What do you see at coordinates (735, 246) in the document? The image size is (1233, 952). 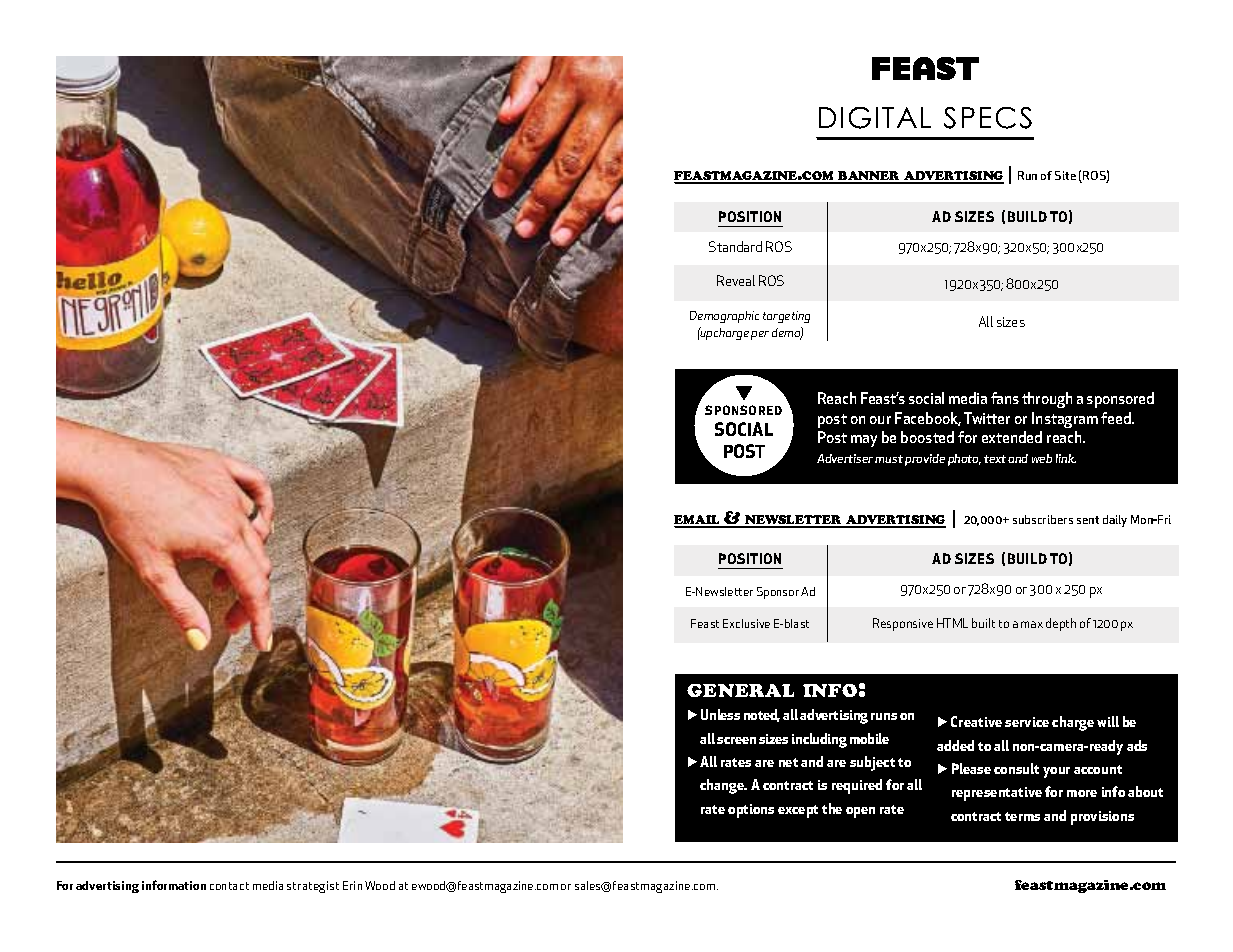 I see `Standard` at bounding box center [735, 246].
